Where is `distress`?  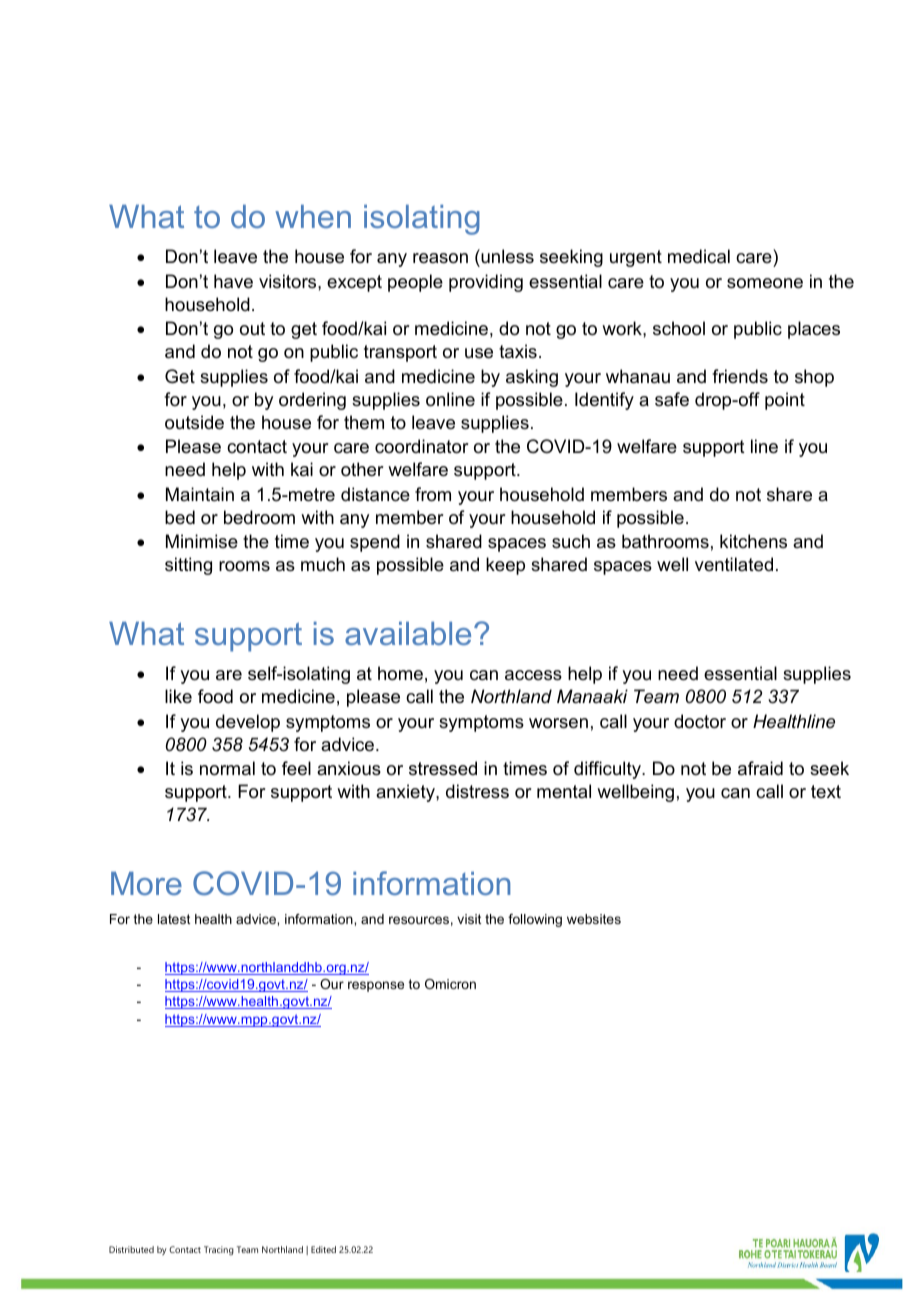
distress is located at coordinates (477, 791).
